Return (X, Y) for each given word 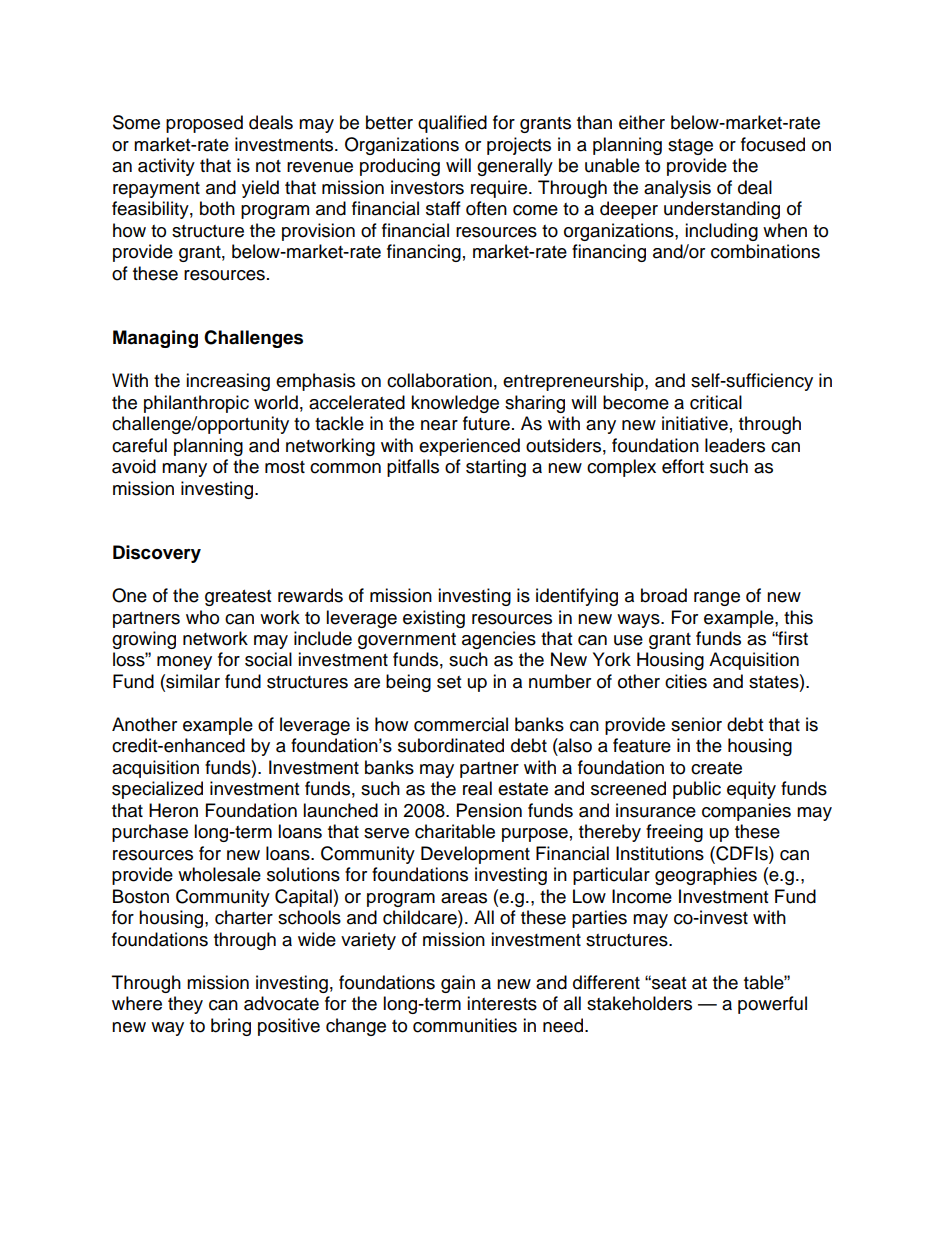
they (185, 1005)
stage (690, 147)
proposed (204, 124)
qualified (452, 124)
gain (458, 984)
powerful (772, 1005)
